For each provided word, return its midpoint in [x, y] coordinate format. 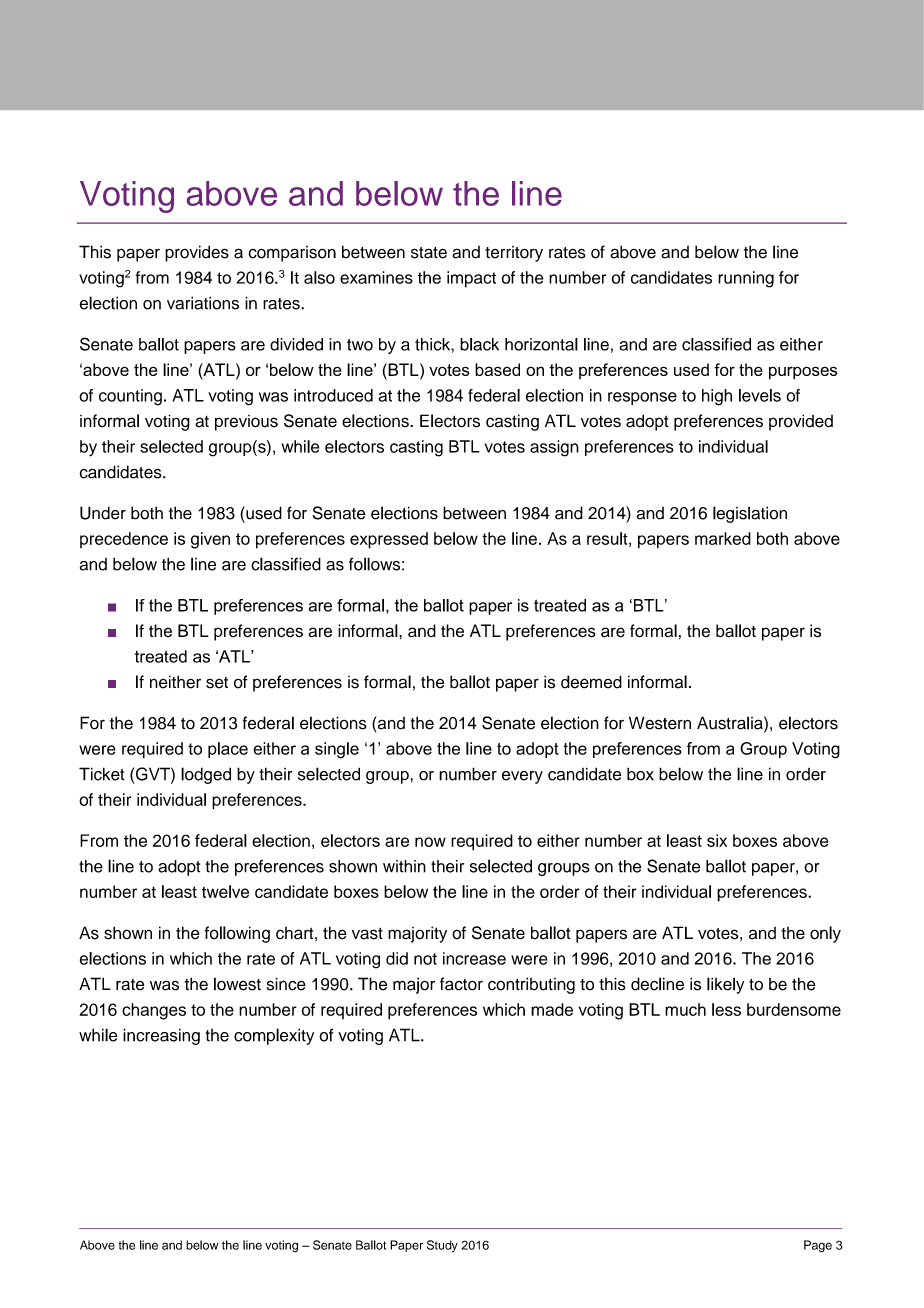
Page [818, 1246]
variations [203, 303]
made [552, 1009]
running [746, 279]
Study [442, 1246]
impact [471, 279]
